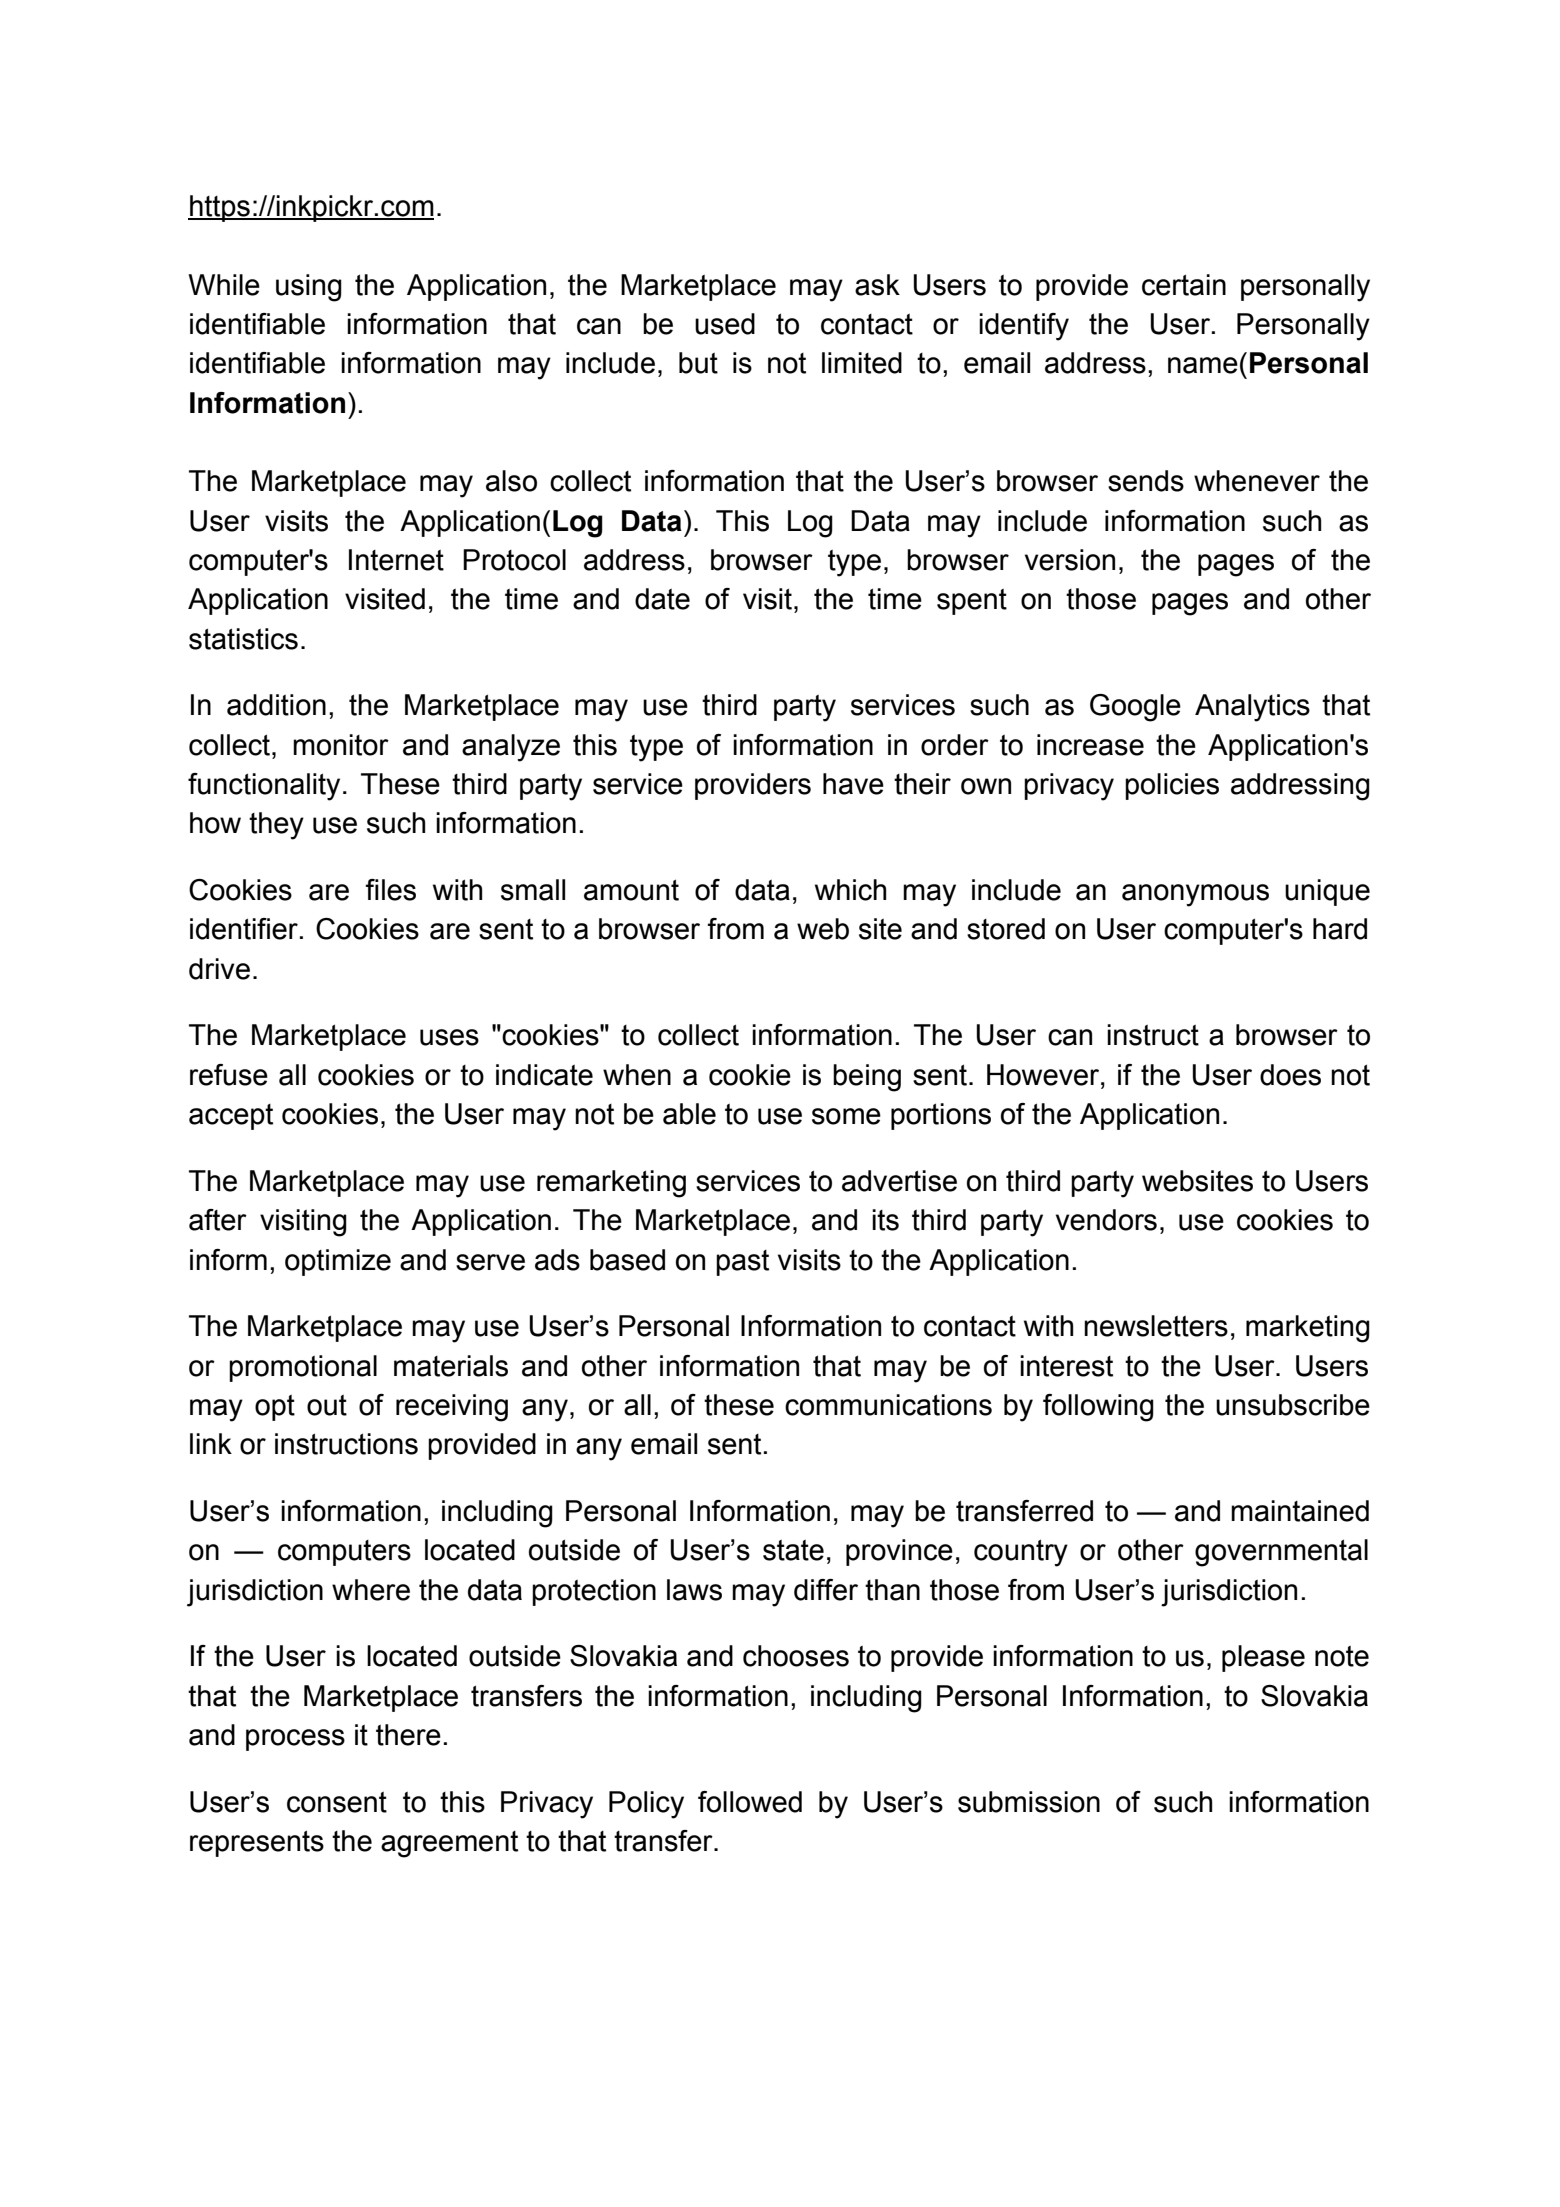  What do you see at coordinates (1184, 285) in the document?
I see `certain` at bounding box center [1184, 285].
